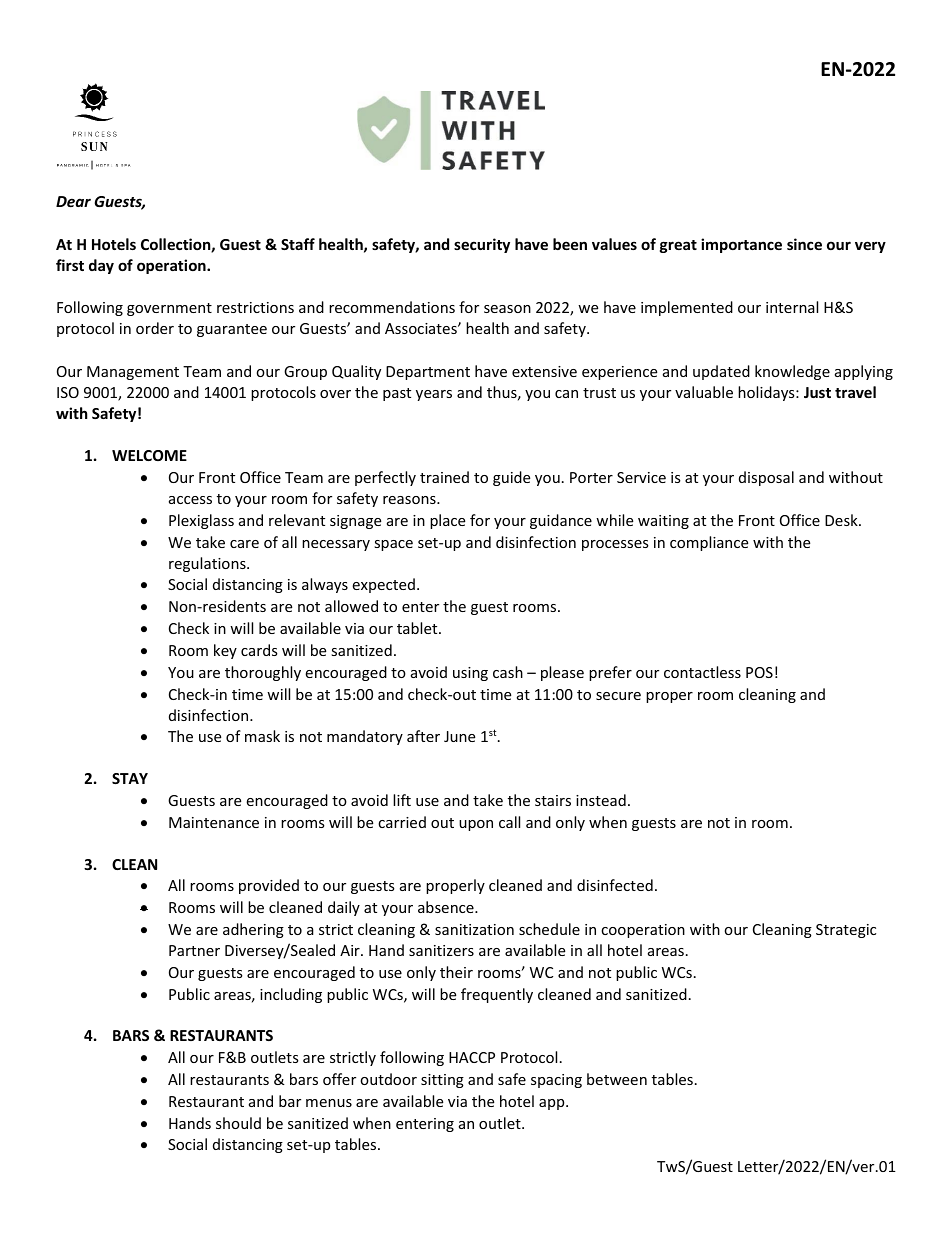 This document has width=952, height=1233. I want to click on STAY, so click(130, 778).
